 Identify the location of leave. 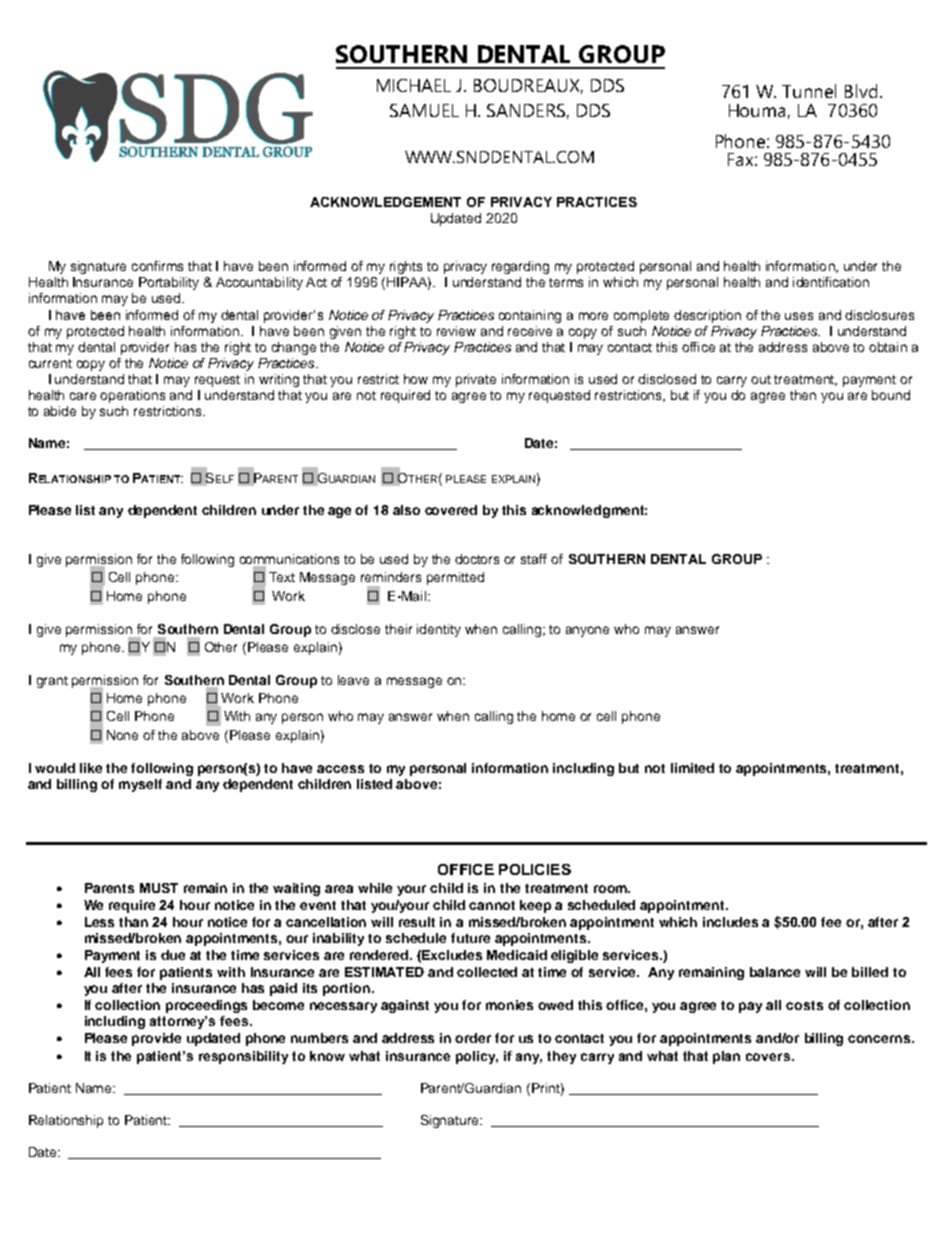
(353, 680).
